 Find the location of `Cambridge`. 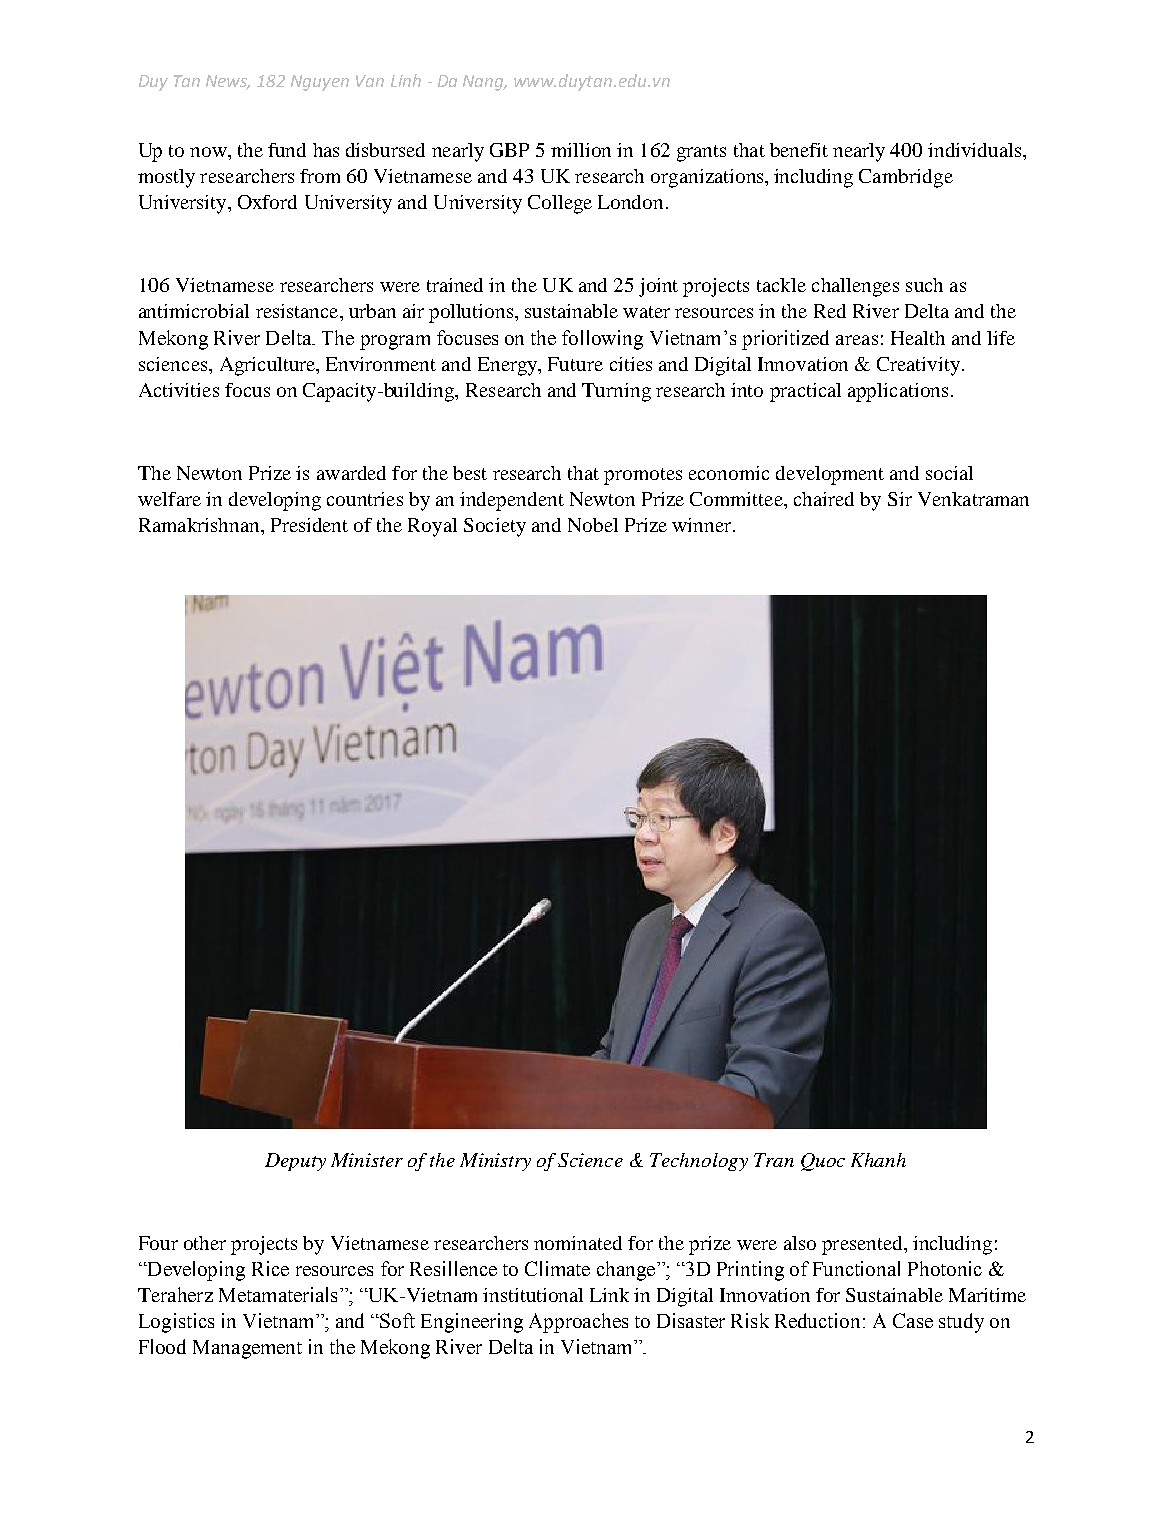

Cambridge is located at coordinates (906, 178).
